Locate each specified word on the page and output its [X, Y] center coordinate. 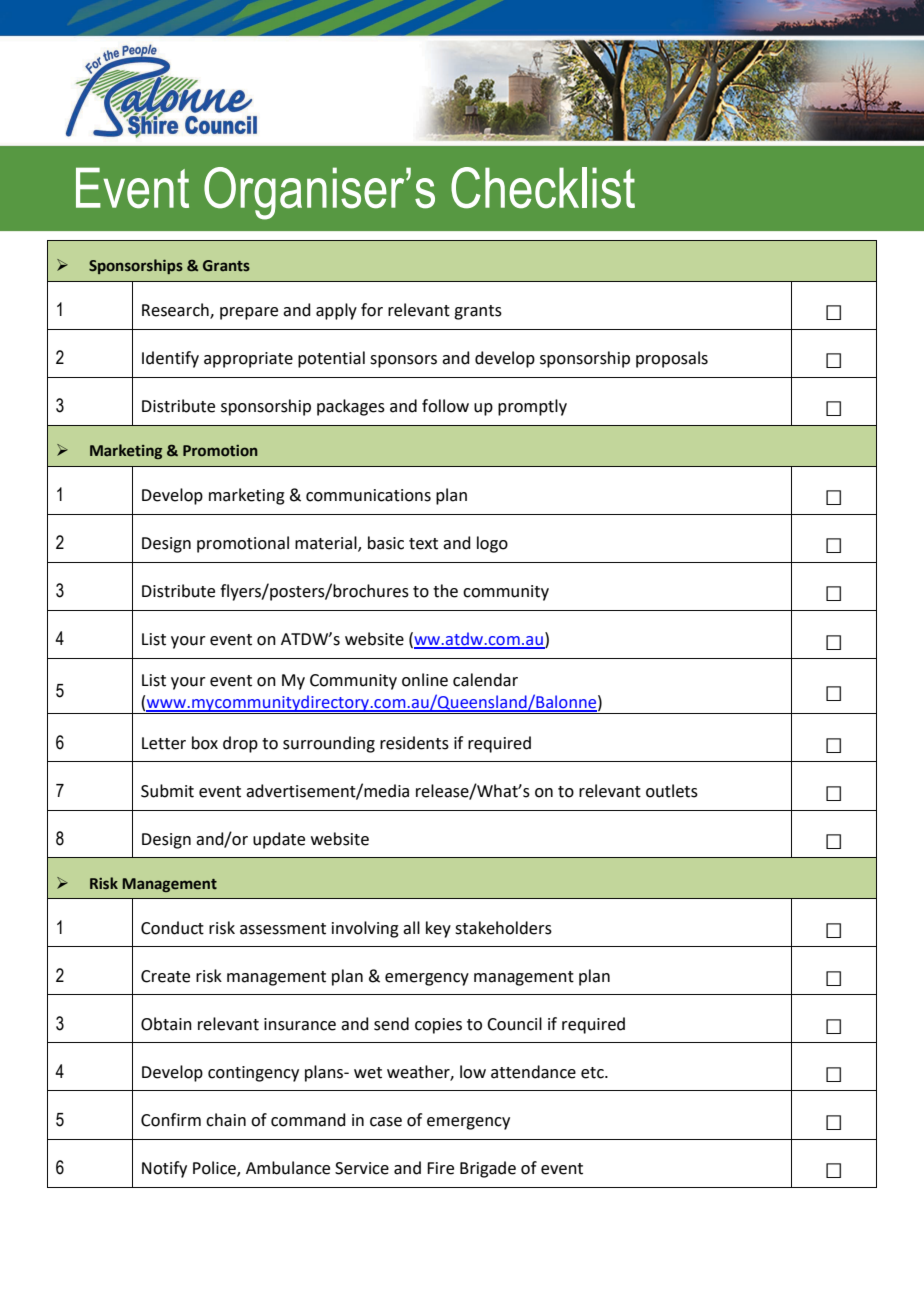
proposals [672, 359]
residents [414, 743]
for [372, 310]
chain [226, 1120]
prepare [249, 313]
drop [240, 744]
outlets [672, 791]
